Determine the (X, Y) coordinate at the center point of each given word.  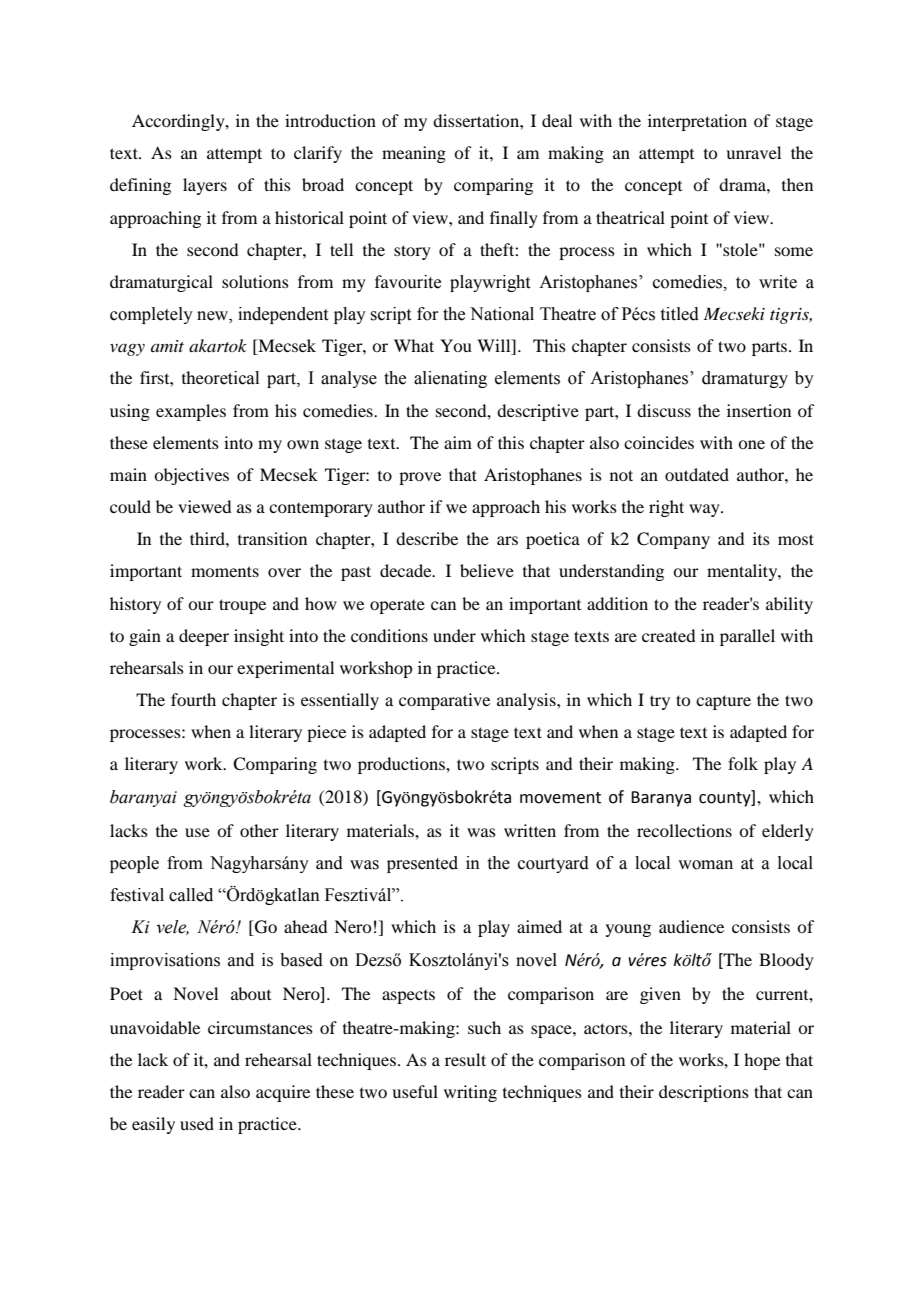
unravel (753, 152)
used (197, 1123)
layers (205, 186)
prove (420, 478)
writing (470, 1093)
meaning (414, 154)
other (259, 830)
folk (743, 763)
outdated (697, 474)
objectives (191, 476)
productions (402, 765)
